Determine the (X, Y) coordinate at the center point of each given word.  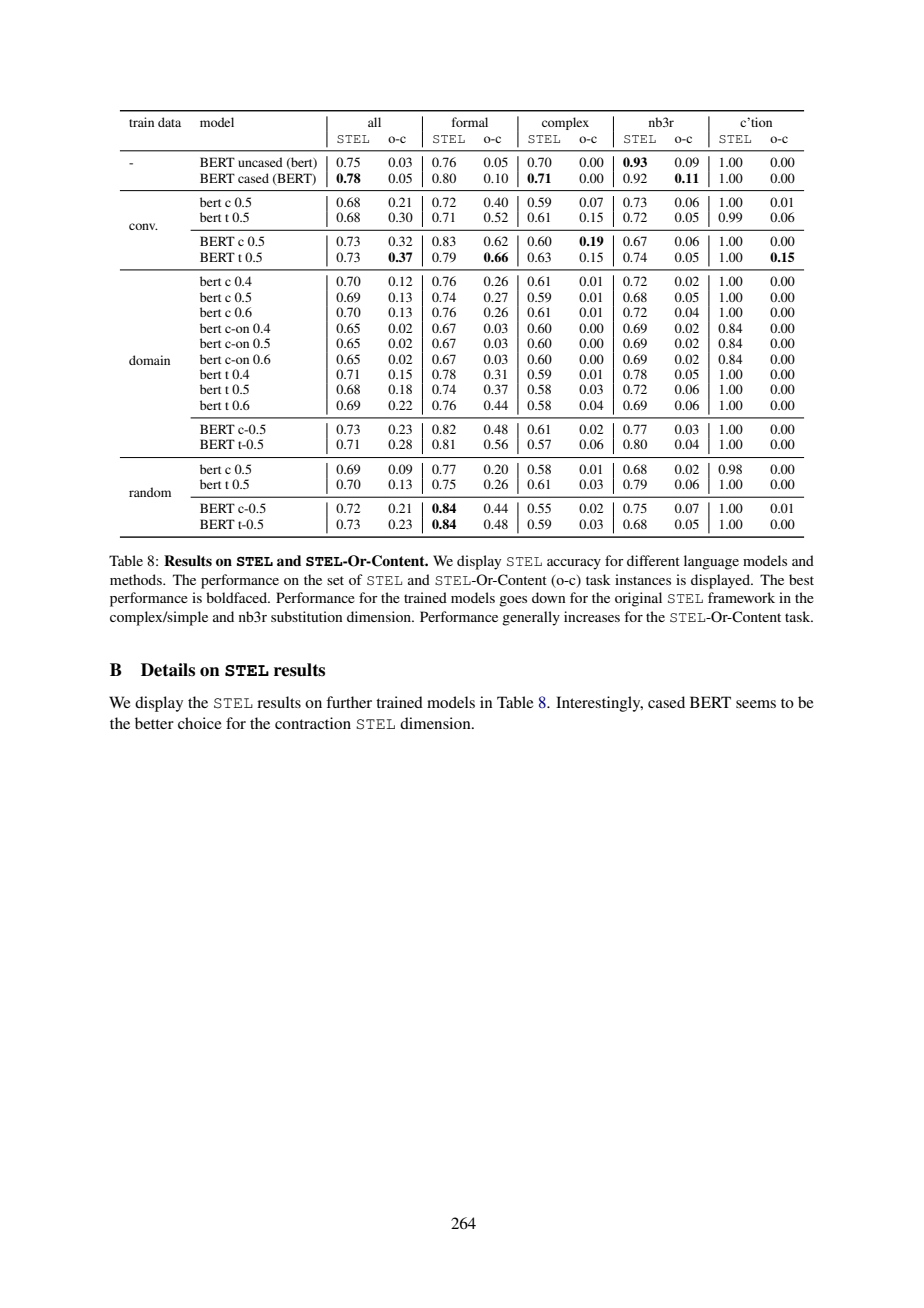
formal (470, 122)
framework (741, 597)
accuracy (574, 564)
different (653, 560)
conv (143, 226)
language (711, 562)
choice (200, 723)
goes (513, 601)
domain (149, 360)
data (169, 122)
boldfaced (238, 597)
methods (137, 579)
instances (643, 579)
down (548, 597)
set (335, 580)
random (150, 492)
